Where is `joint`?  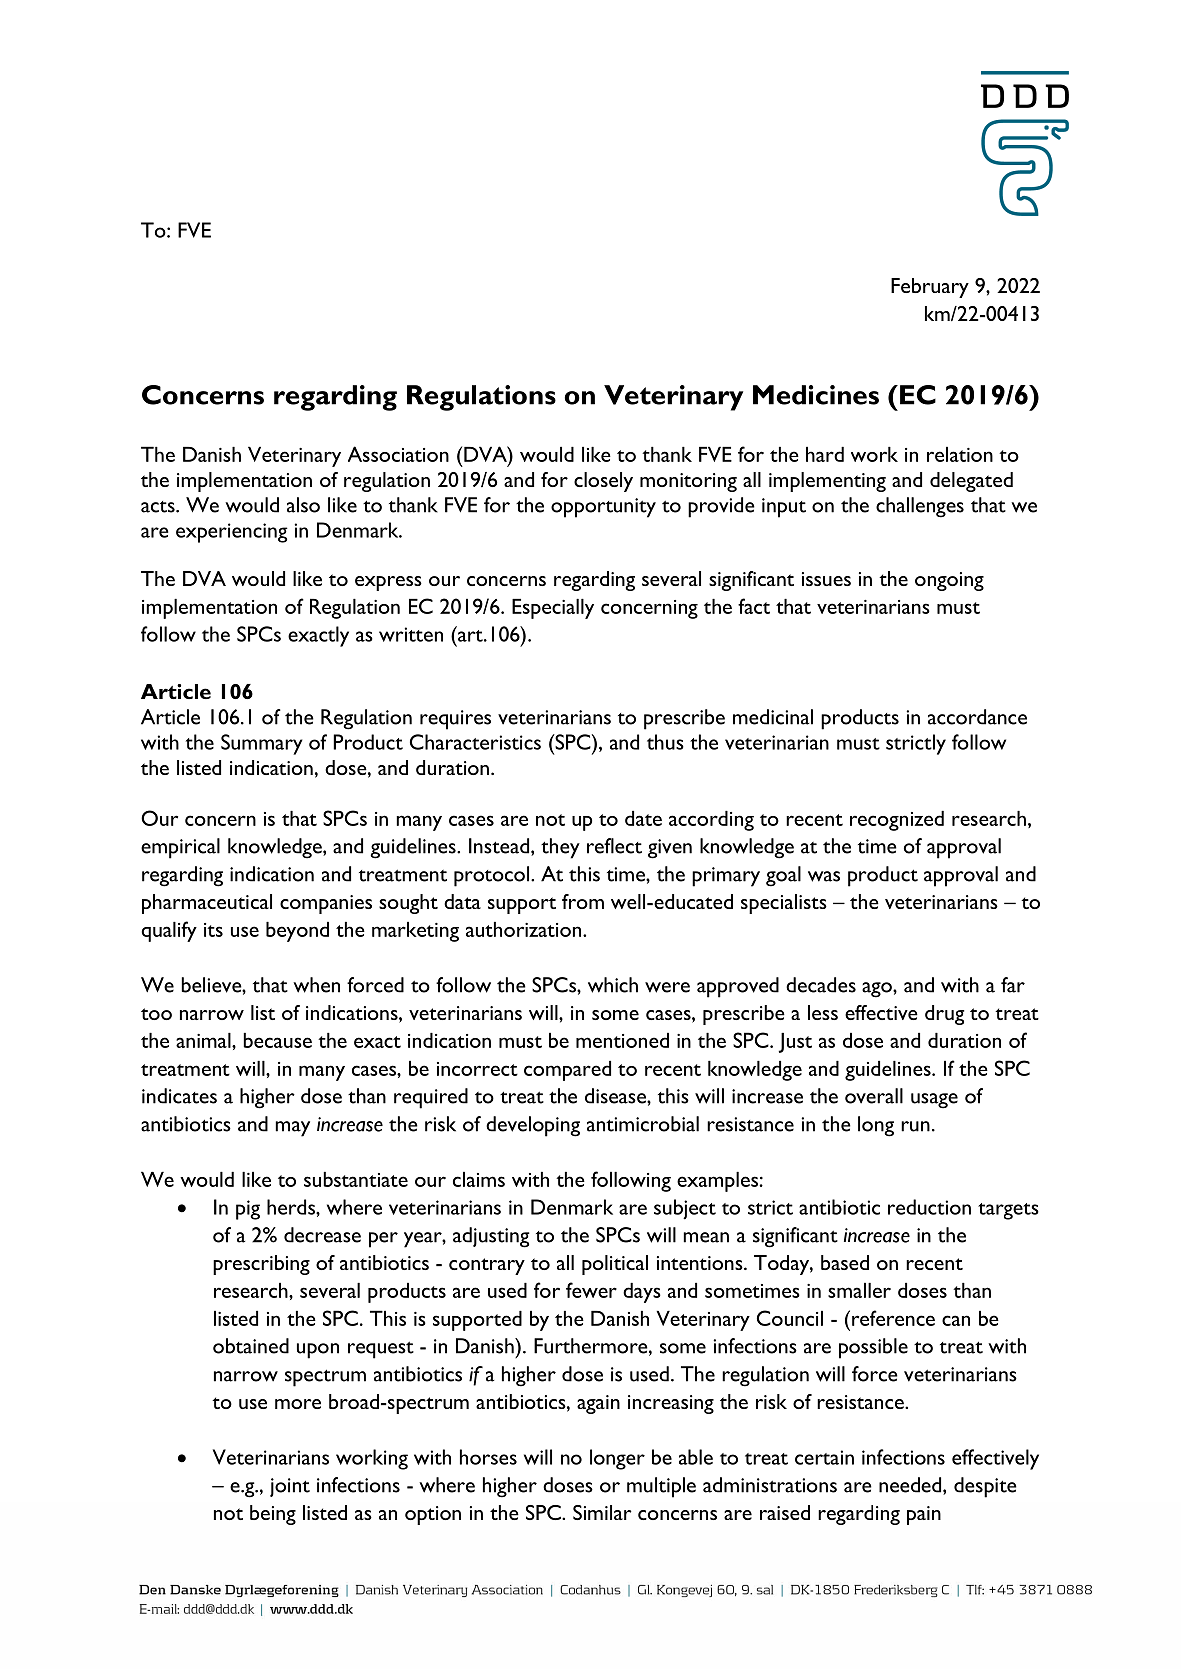 joint is located at coordinates (290, 1487).
